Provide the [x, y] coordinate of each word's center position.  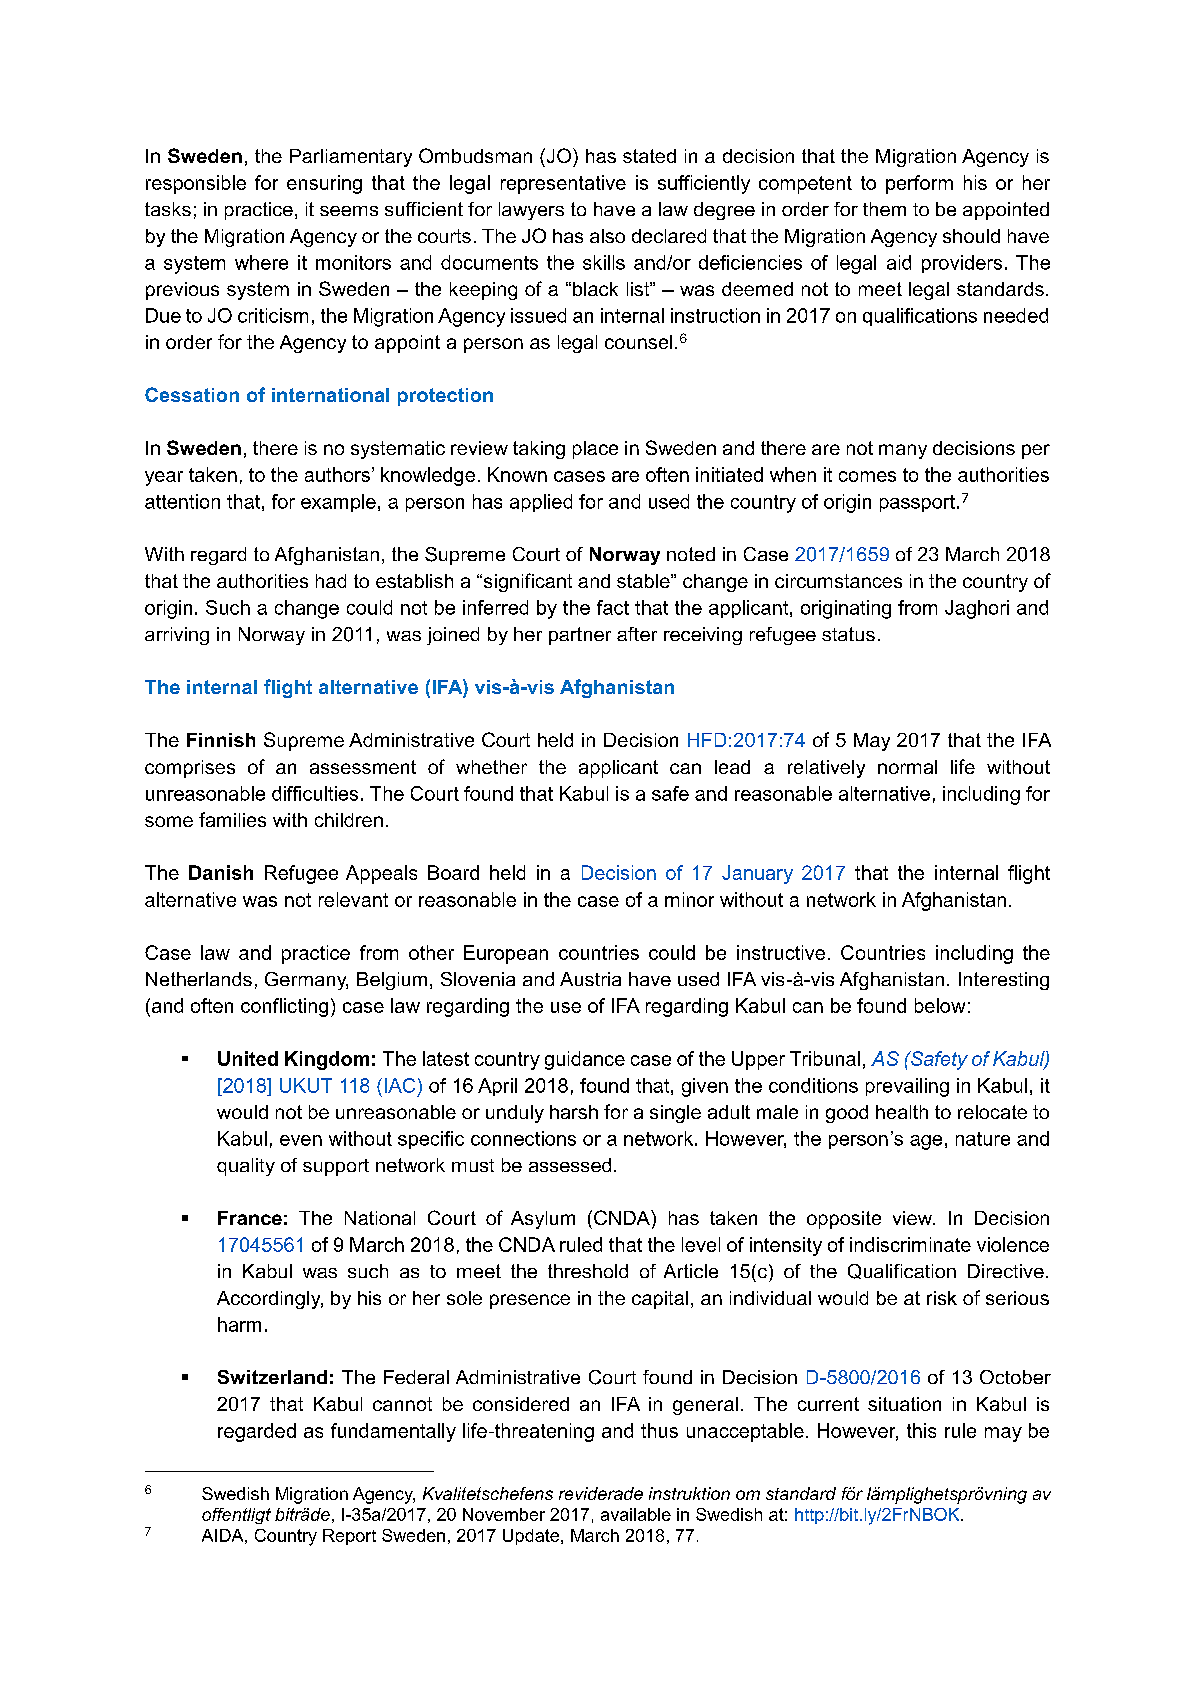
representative [563, 184]
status [848, 634]
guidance [585, 1060]
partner [580, 636]
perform [919, 184]
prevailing [907, 1087]
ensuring [324, 184]
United [248, 1058]
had [331, 581]
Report [349, 1537]
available [636, 1514]
